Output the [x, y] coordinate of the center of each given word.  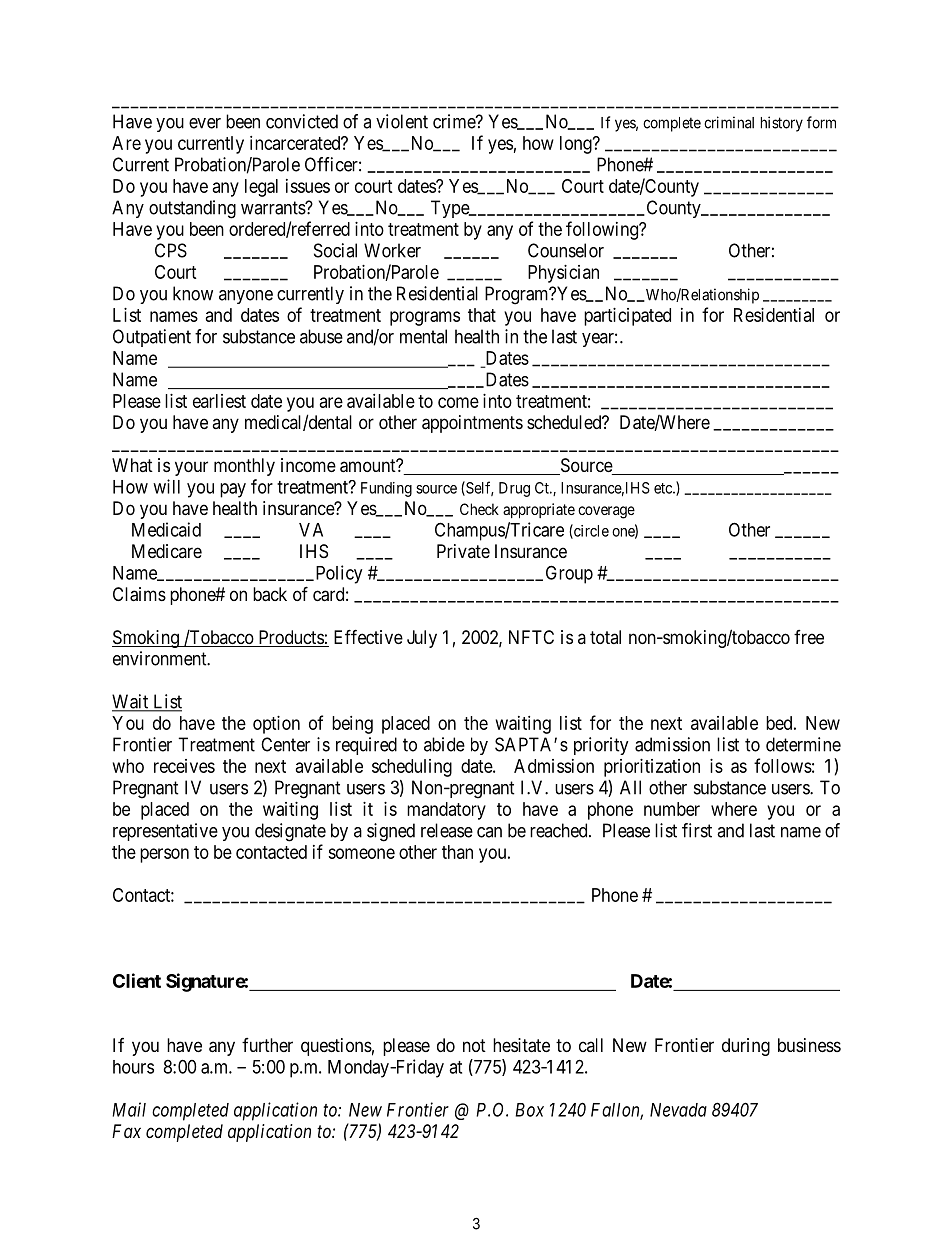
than [457, 852]
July [422, 639]
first [697, 830]
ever [205, 123]
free [809, 637]
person [164, 855]
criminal [729, 122]
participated [627, 317]
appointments [472, 424]
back [270, 594]
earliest [219, 401]
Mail [129, 1109]
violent [402, 121]
